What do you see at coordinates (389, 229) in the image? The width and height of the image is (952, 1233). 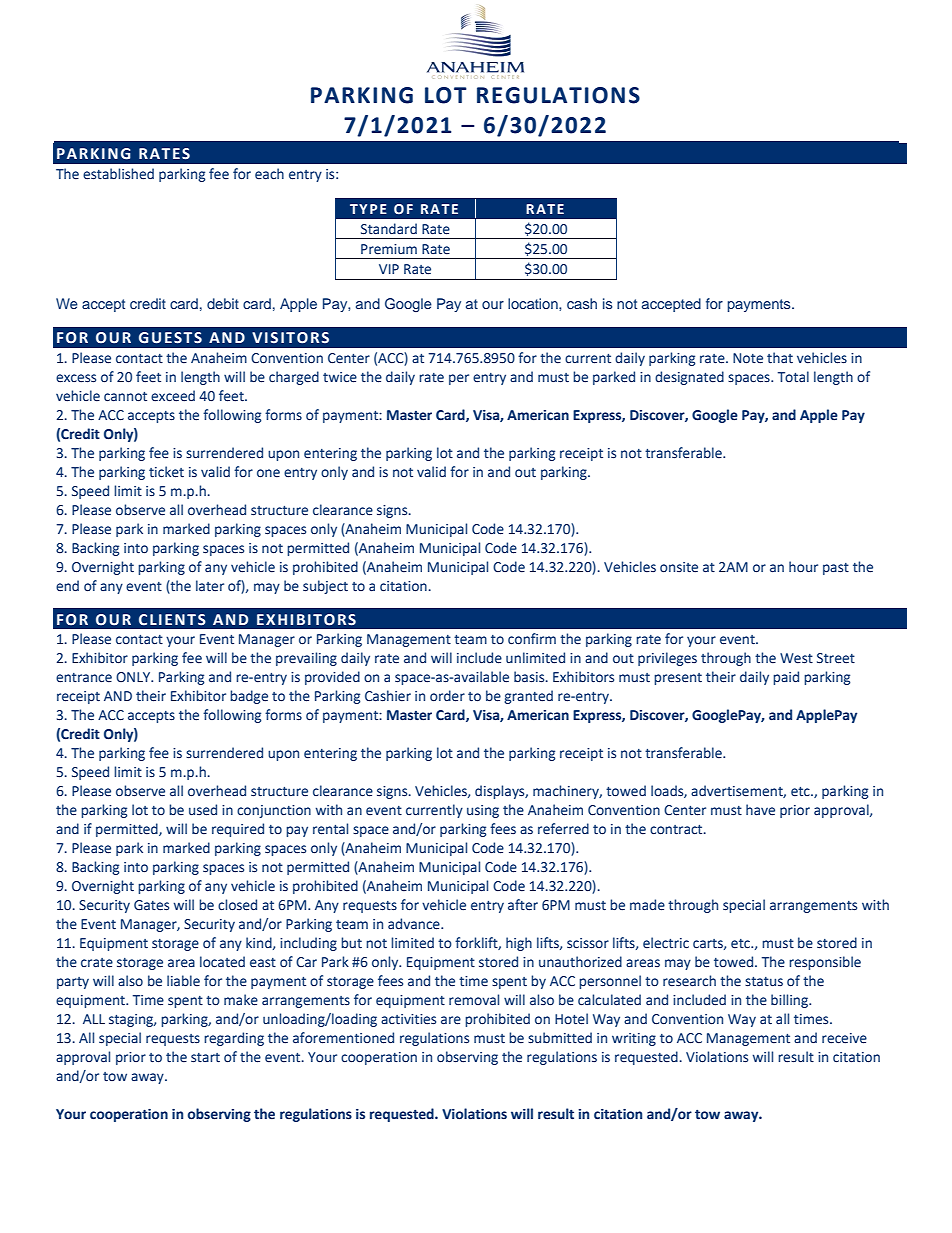 I see `Standard` at bounding box center [389, 229].
